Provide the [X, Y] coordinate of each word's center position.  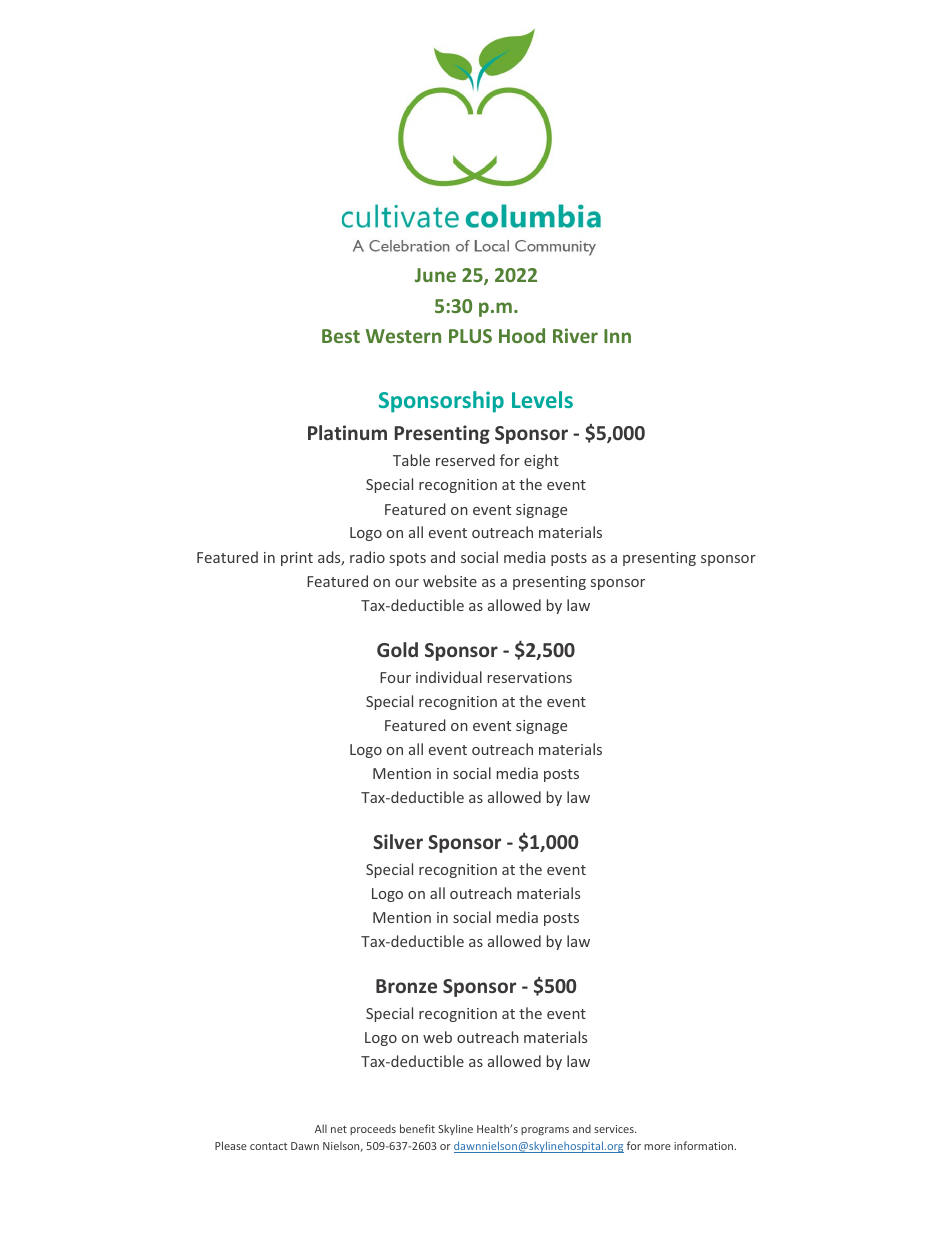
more [657, 1147]
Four [395, 677]
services [615, 1129]
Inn [617, 336]
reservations [530, 677]
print [297, 559]
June [435, 275]
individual [449, 677]
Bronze [406, 986]
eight [541, 461]
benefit [417, 1128]
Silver [398, 841]
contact [268, 1146]
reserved [465, 460]
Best [341, 336]
